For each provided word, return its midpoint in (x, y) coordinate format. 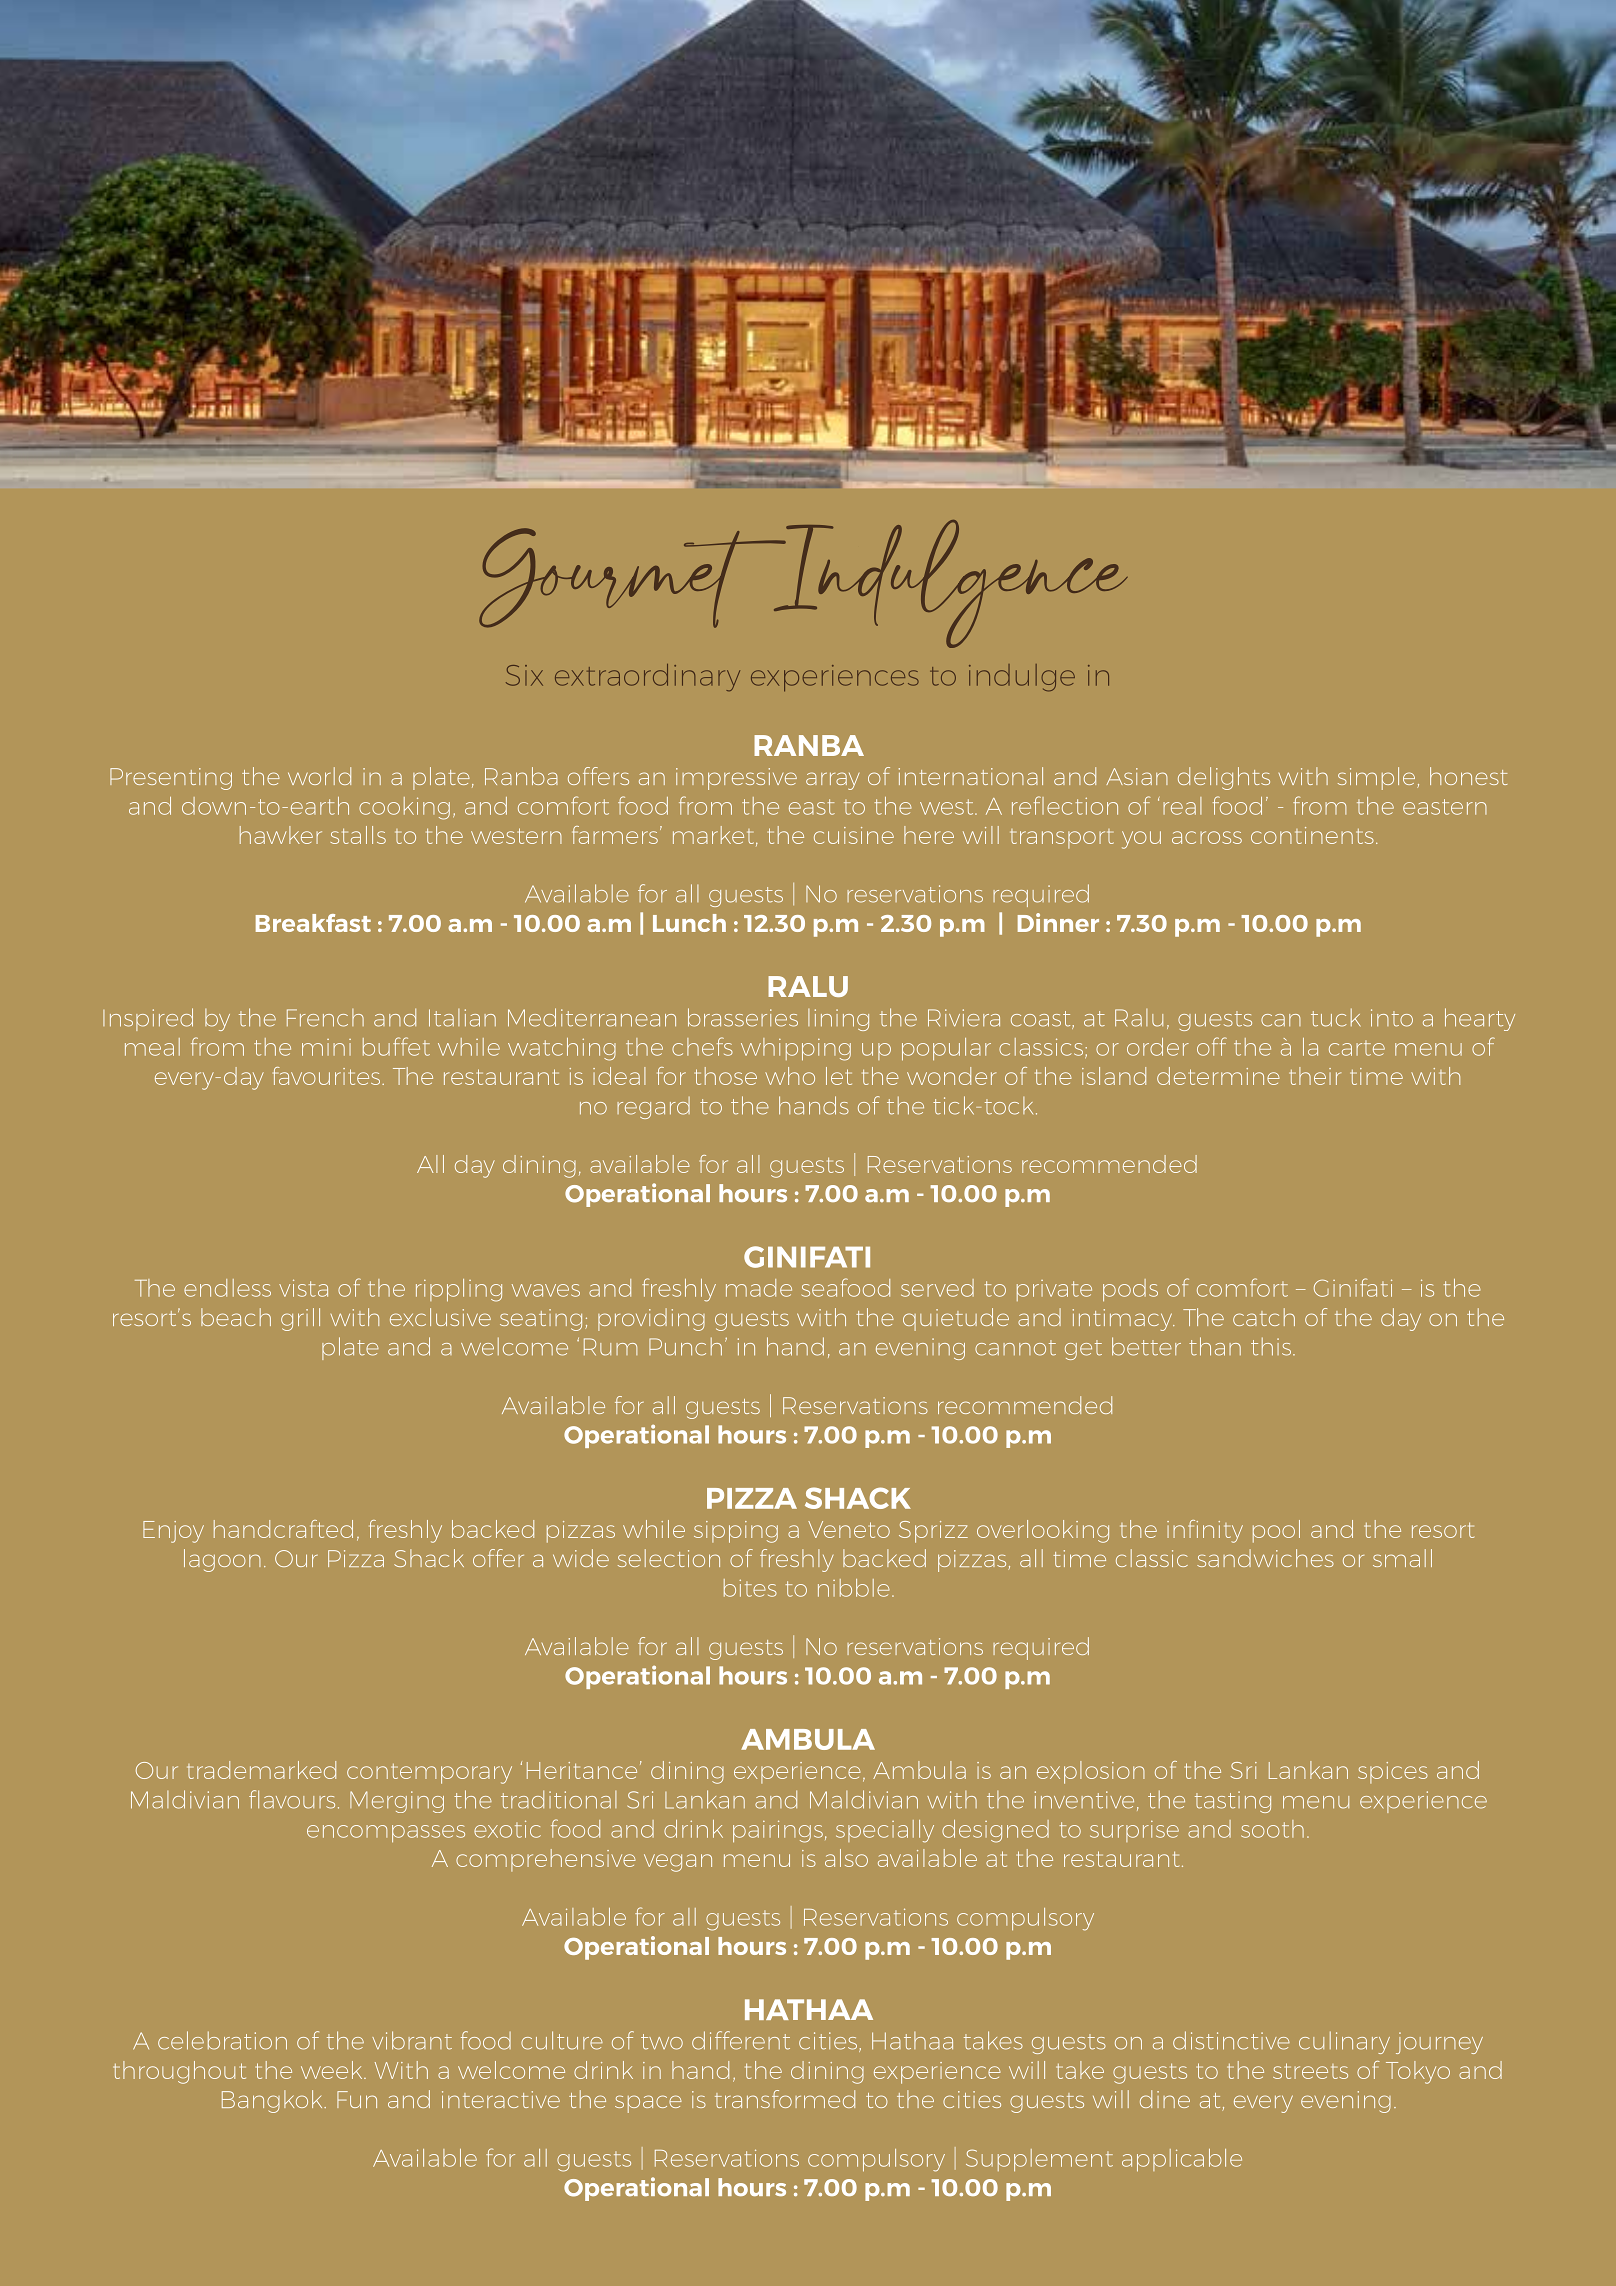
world (319, 776)
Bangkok (273, 2101)
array (833, 781)
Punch (685, 1346)
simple (1378, 778)
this (1271, 1346)
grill (300, 1319)
